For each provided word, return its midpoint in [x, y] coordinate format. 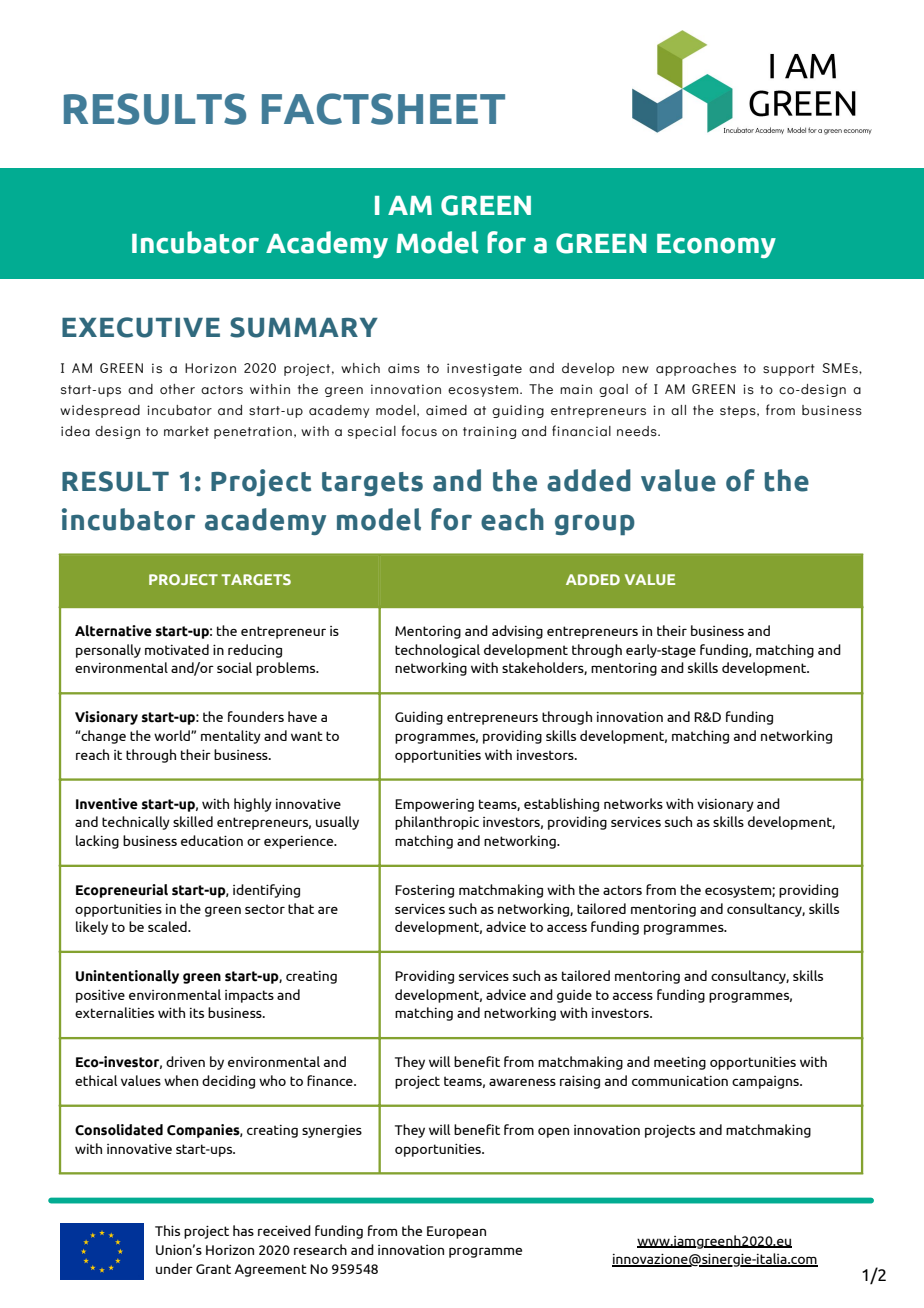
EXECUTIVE [141, 327]
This [167, 1230]
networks [633, 803]
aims [404, 368]
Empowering [434, 805]
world [173, 735]
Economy [716, 246]
